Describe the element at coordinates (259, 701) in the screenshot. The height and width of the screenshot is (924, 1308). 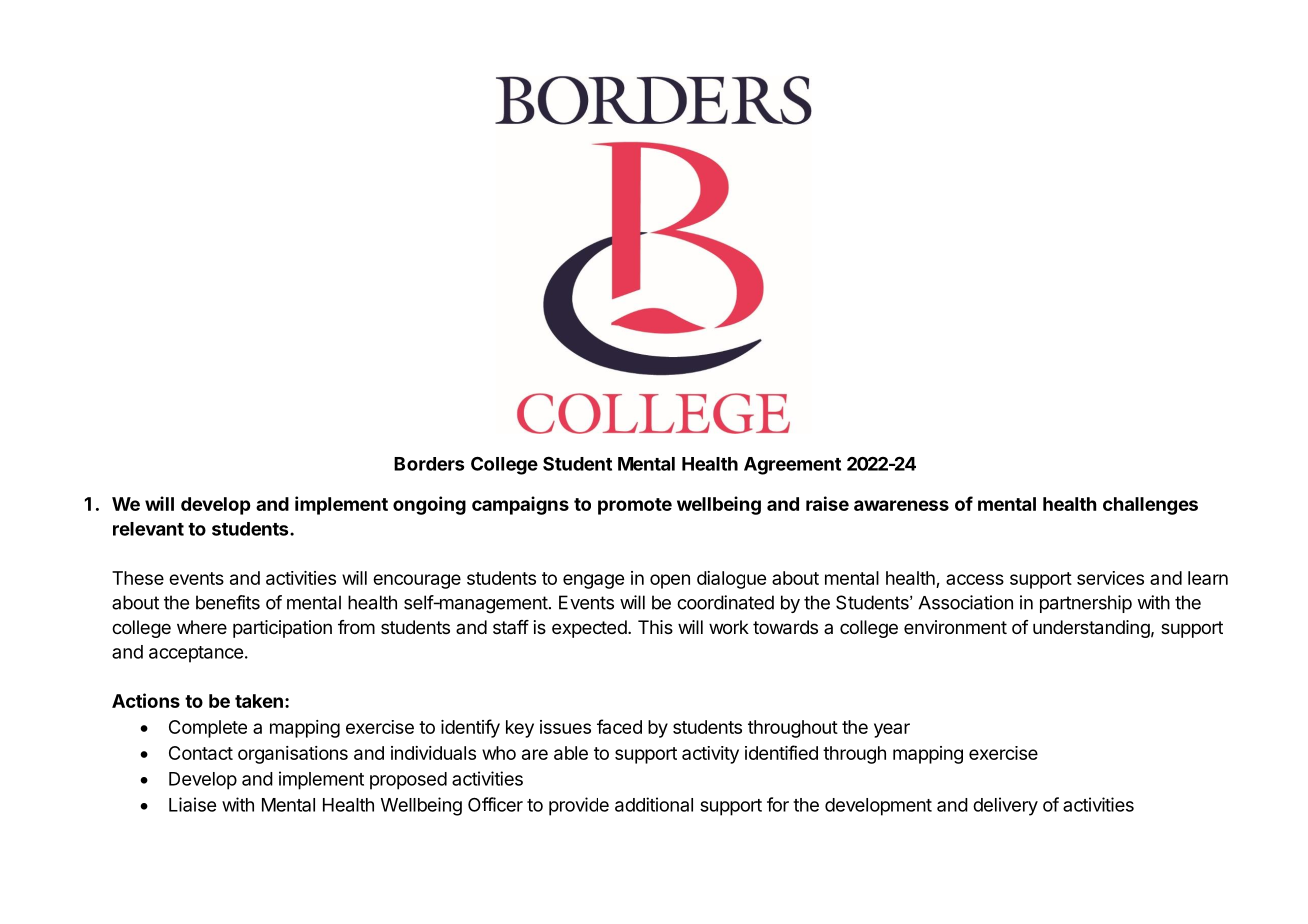
I see `taken` at that location.
